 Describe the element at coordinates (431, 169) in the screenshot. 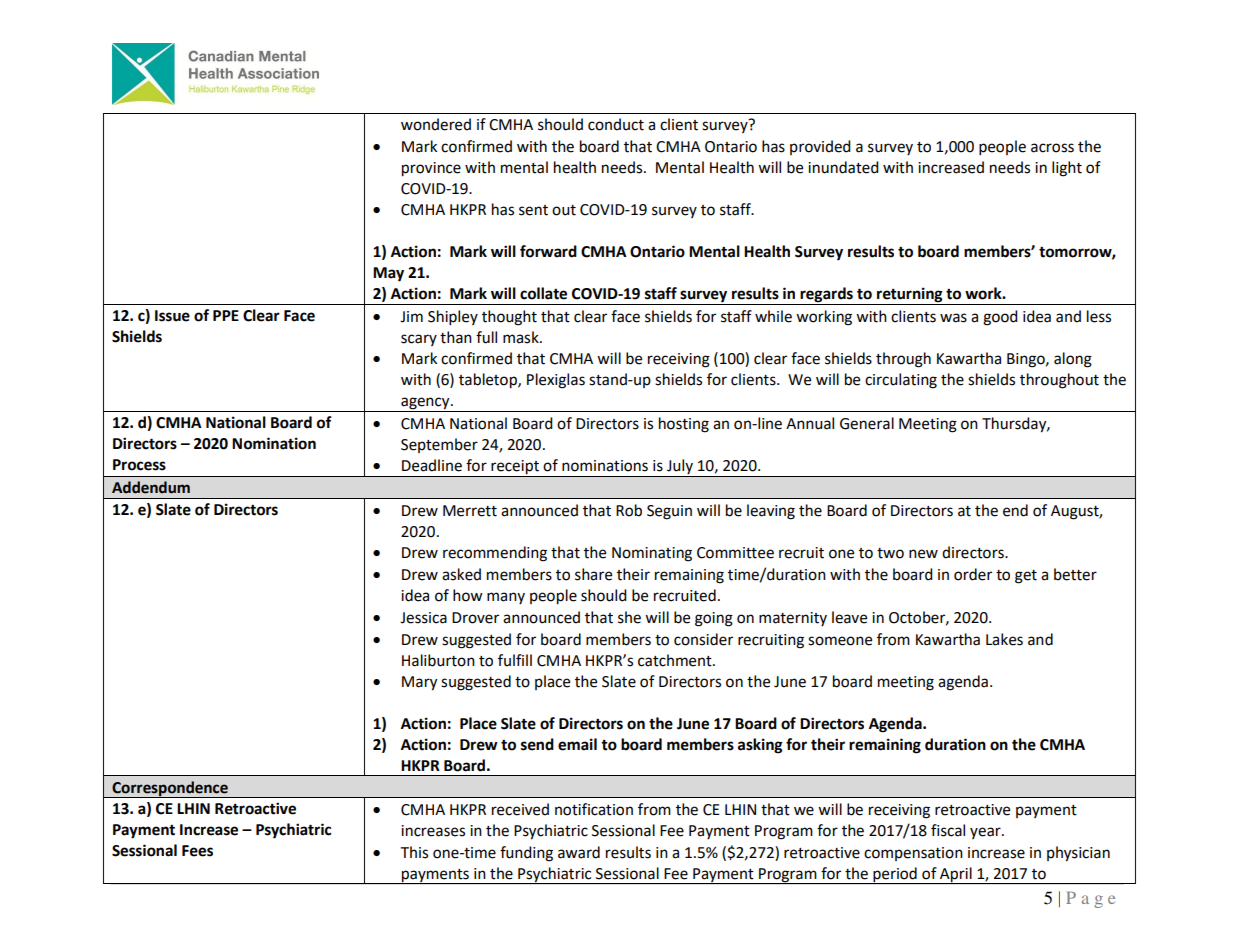

I see `province` at that location.
